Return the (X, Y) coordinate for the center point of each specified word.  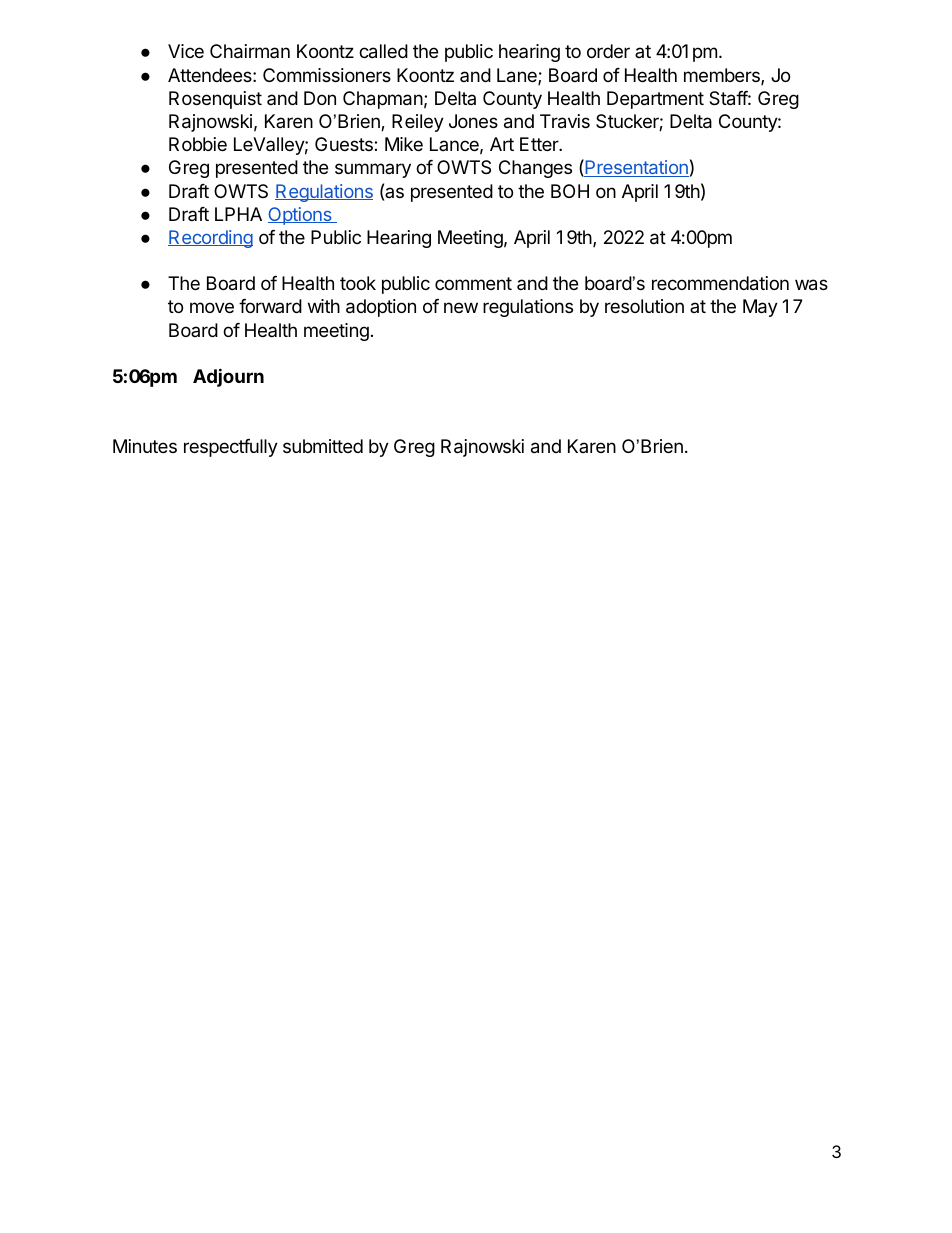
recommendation (720, 283)
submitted (323, 446)
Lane (518, 76)
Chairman (250, 51)
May (760, 308)
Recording (210, 239)
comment (473, 283)
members (723, 76)
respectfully (231, 448)
